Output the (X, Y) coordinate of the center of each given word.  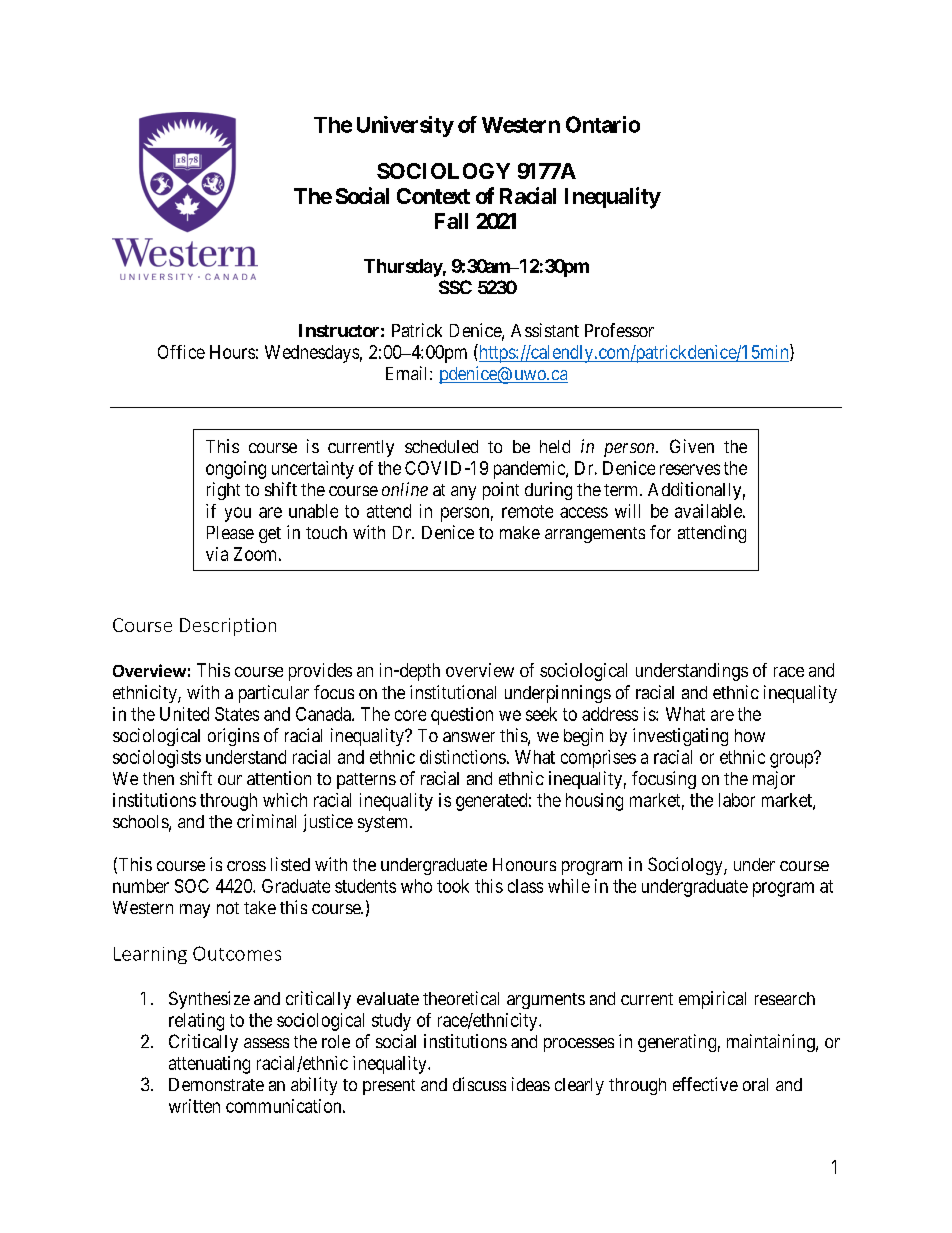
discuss (479, 1084)
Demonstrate (216, 1084)
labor (737, 800)
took (453, 886)
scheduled (441, 446)
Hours (232, 352)
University (405, 126)
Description (228, 627)
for (660, 532)
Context (433, 196)
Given (692, 446)
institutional (453, 692)
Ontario (603, 124)
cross (246, 866)
